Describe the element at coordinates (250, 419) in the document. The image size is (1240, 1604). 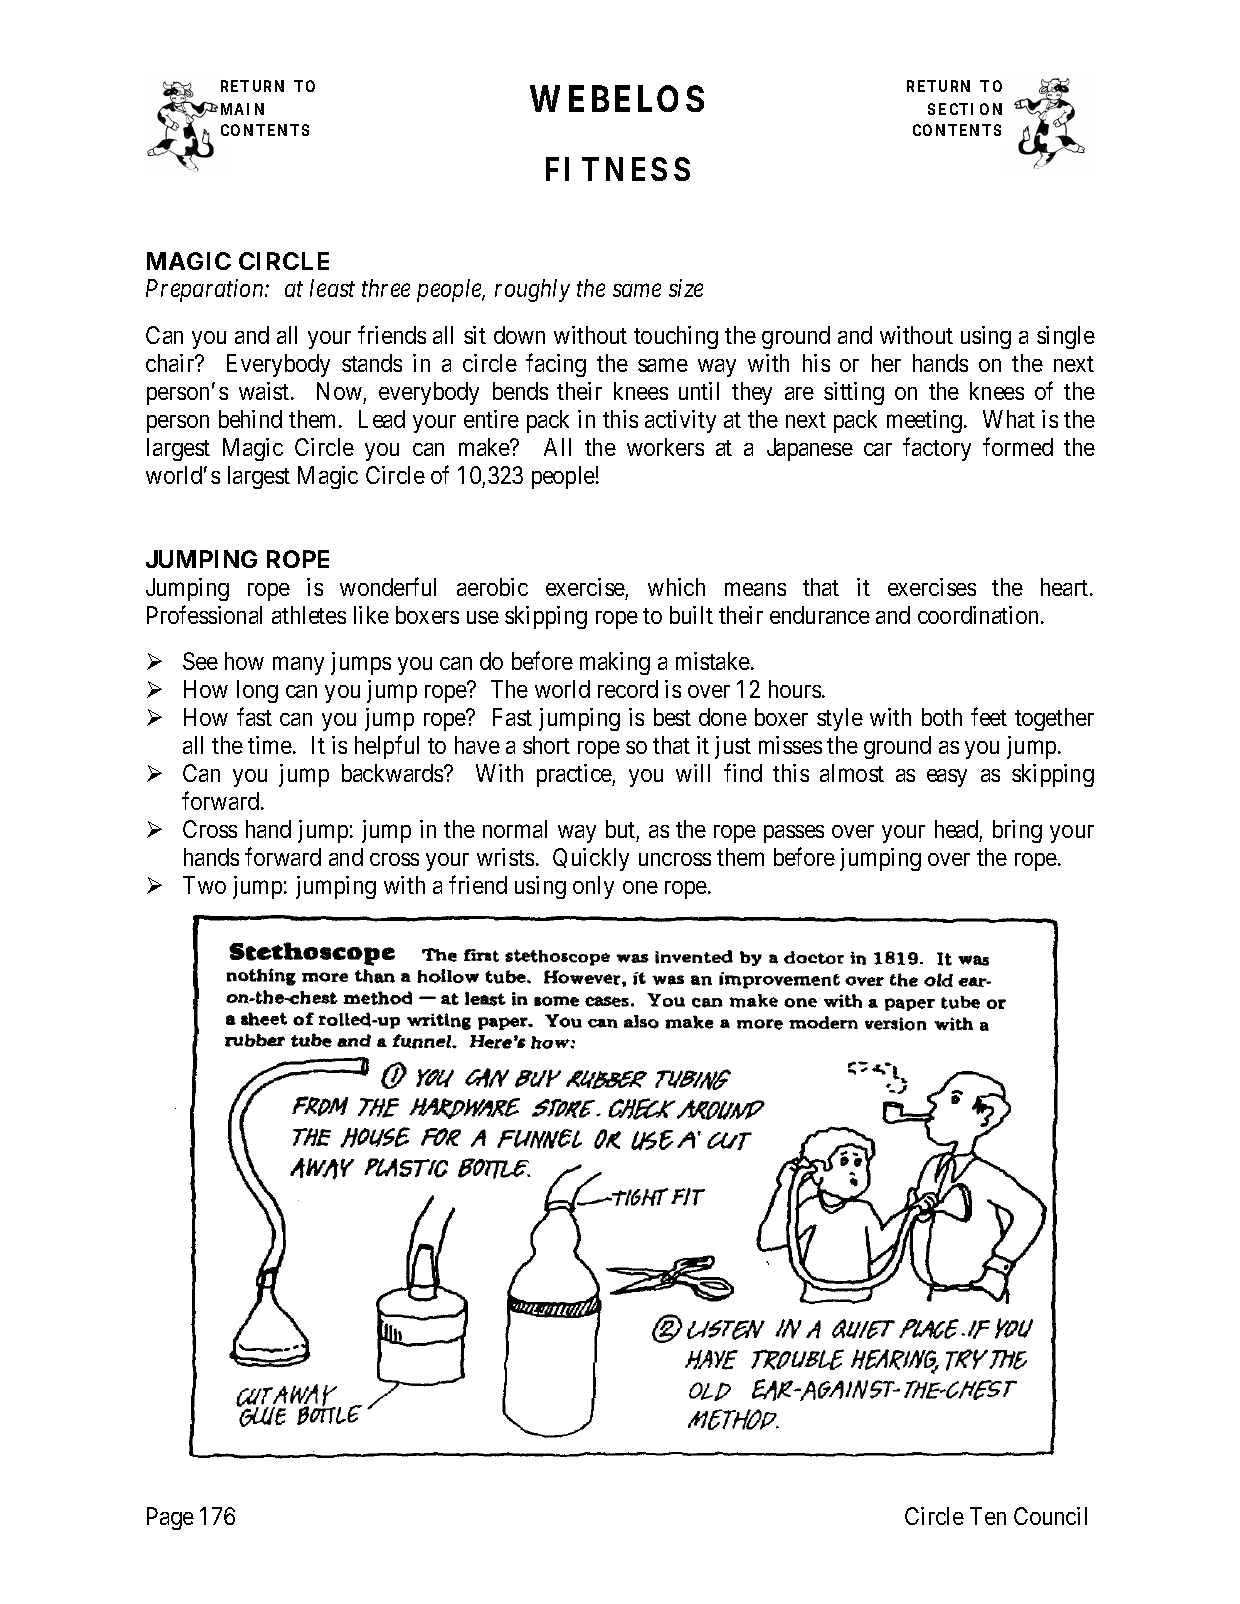
I see `behind` at that location.
